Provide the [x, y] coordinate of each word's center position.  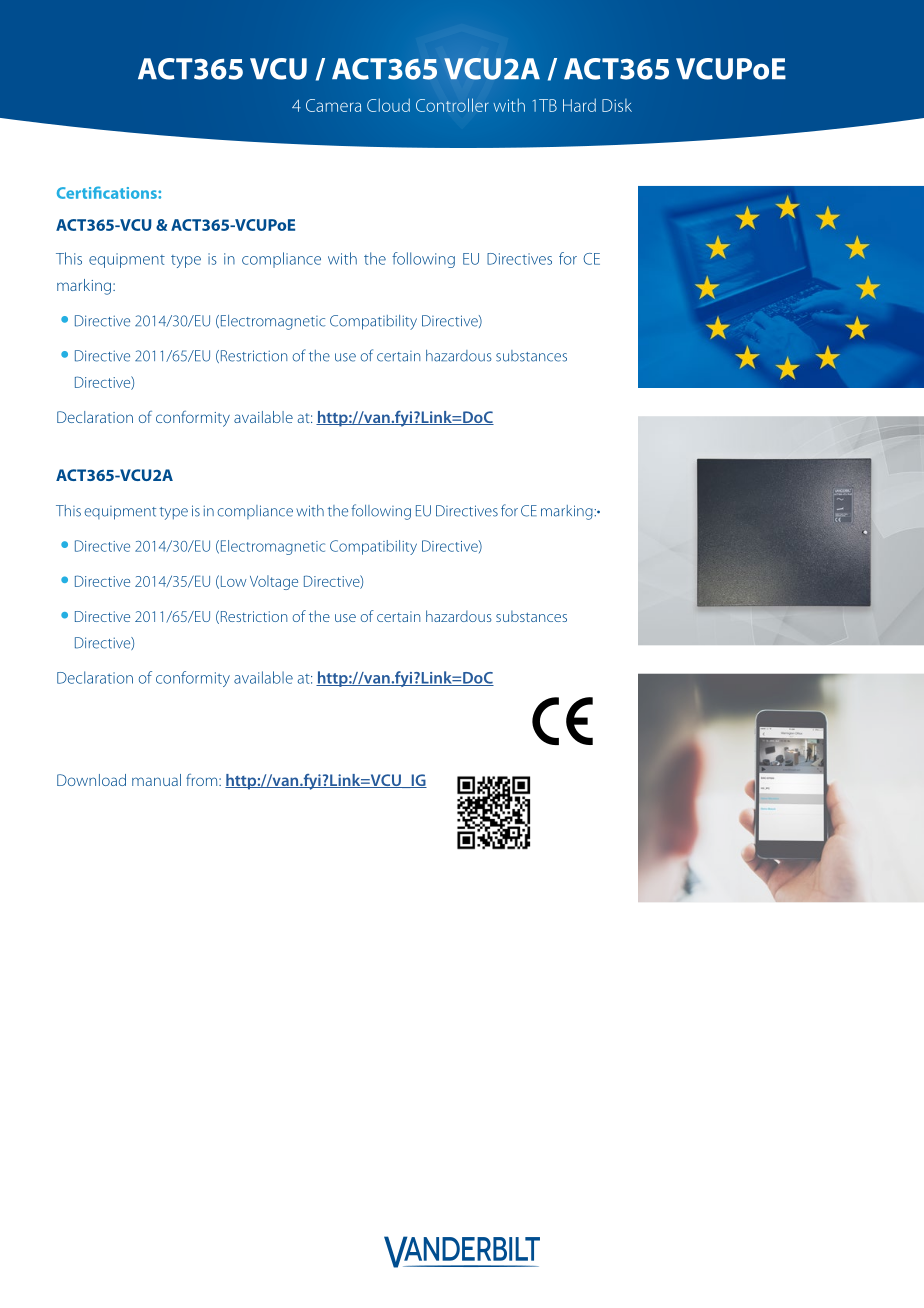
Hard [579, 105]
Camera [333, 105]
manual [156, 780]
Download [91, 780]
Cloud [388, 105]
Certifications [108, 192]
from [203, 780]
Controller [452, 105]
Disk [617, 105]
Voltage [274, 582]
